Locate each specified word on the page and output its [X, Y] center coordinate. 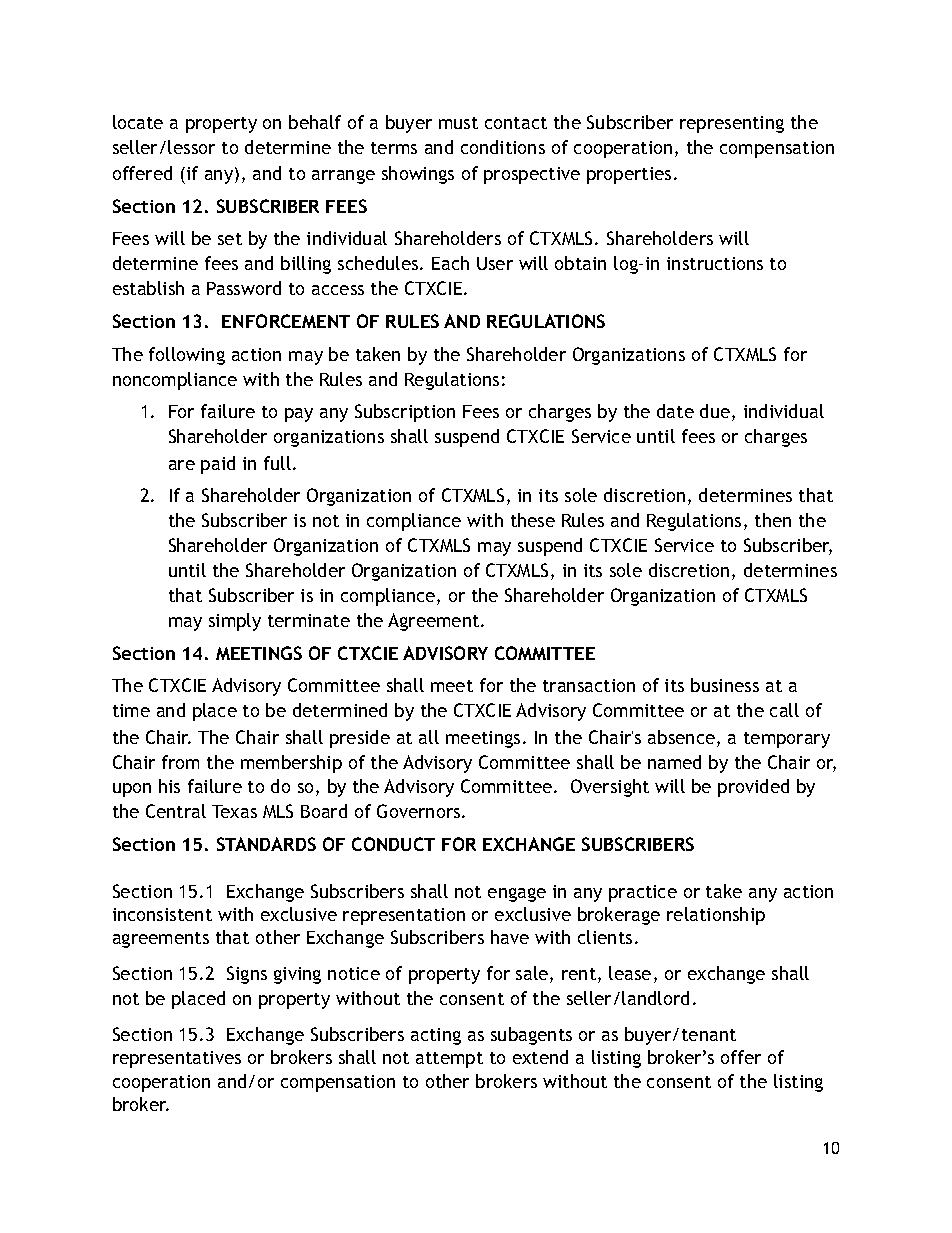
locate [138, 122]
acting [436, 1036]
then [773, 520]
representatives [177, 1059]
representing [732, 124]
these [533, 520]
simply [235, 622]
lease [630, 973]
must [458, 123]
